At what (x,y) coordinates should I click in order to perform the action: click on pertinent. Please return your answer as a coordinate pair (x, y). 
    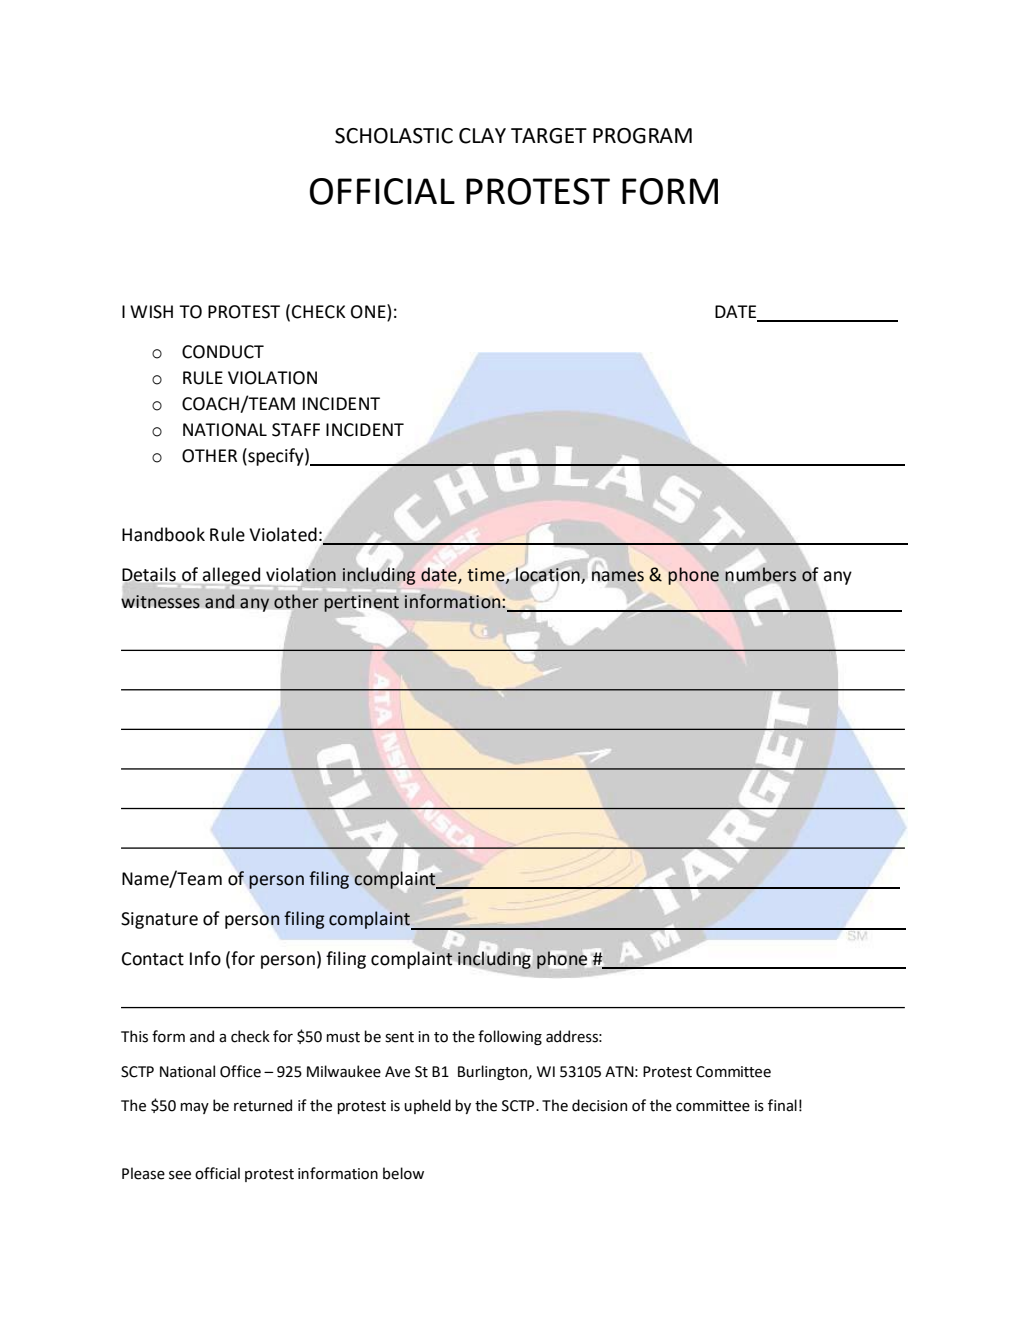
    Looking at the image, I should click on (361, 603).
